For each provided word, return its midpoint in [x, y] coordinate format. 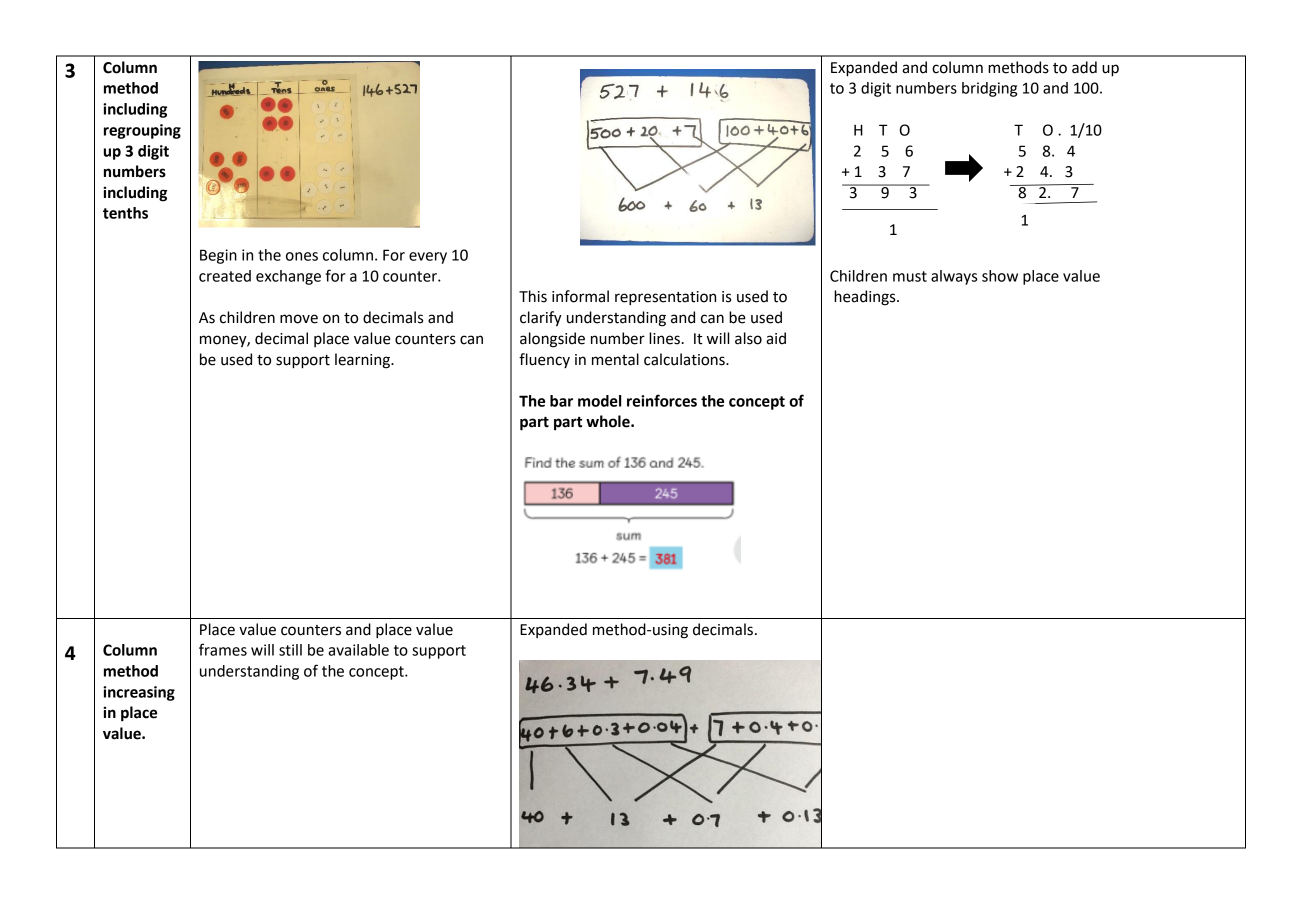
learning [363, 361]
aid [776, 338]
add [1084, 67]
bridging [989, 89]
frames [223, 649]
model [599, 401]
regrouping [142, 131]
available [358, 650]
